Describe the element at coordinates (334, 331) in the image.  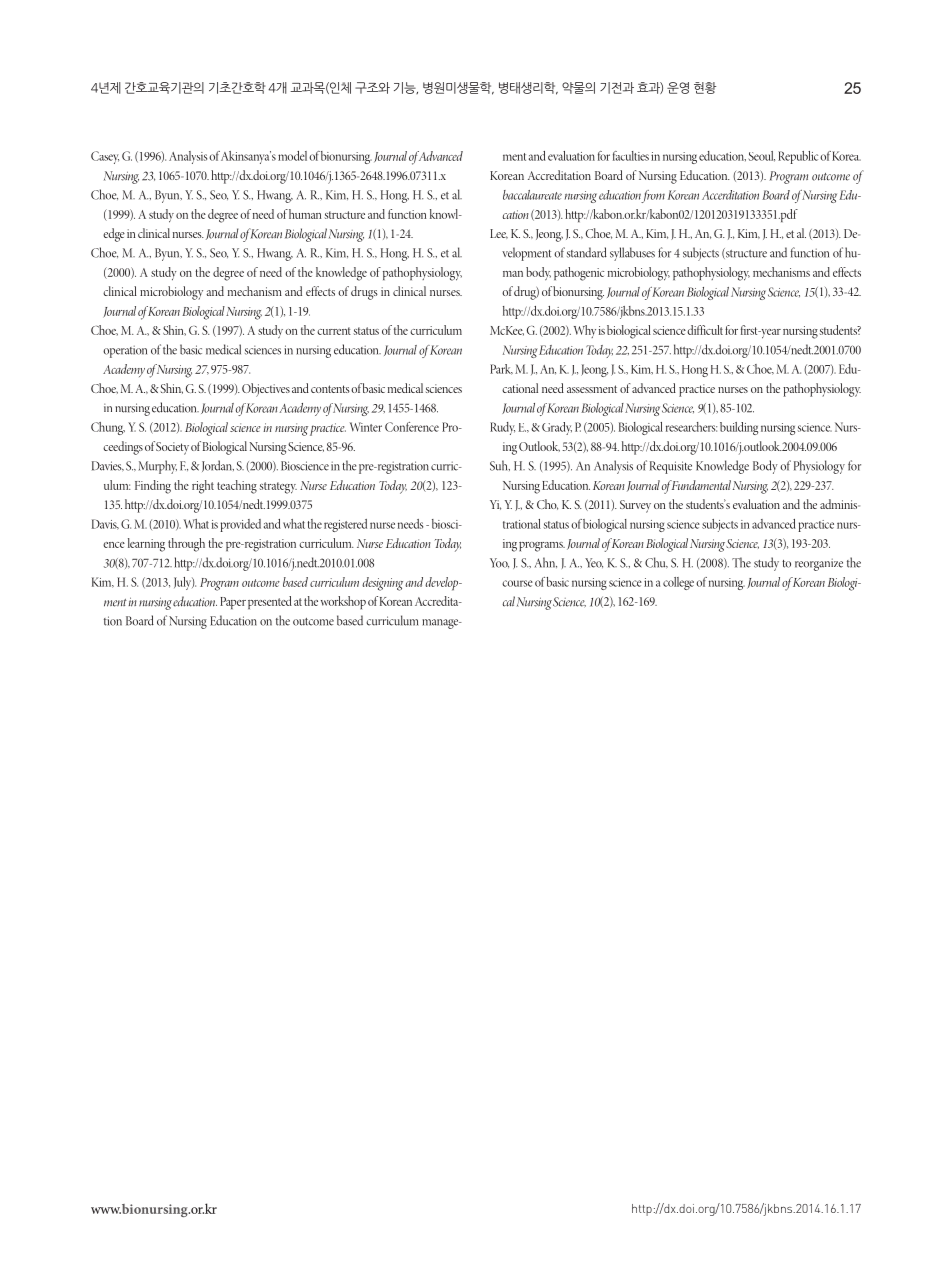
I see `current` at that location.
